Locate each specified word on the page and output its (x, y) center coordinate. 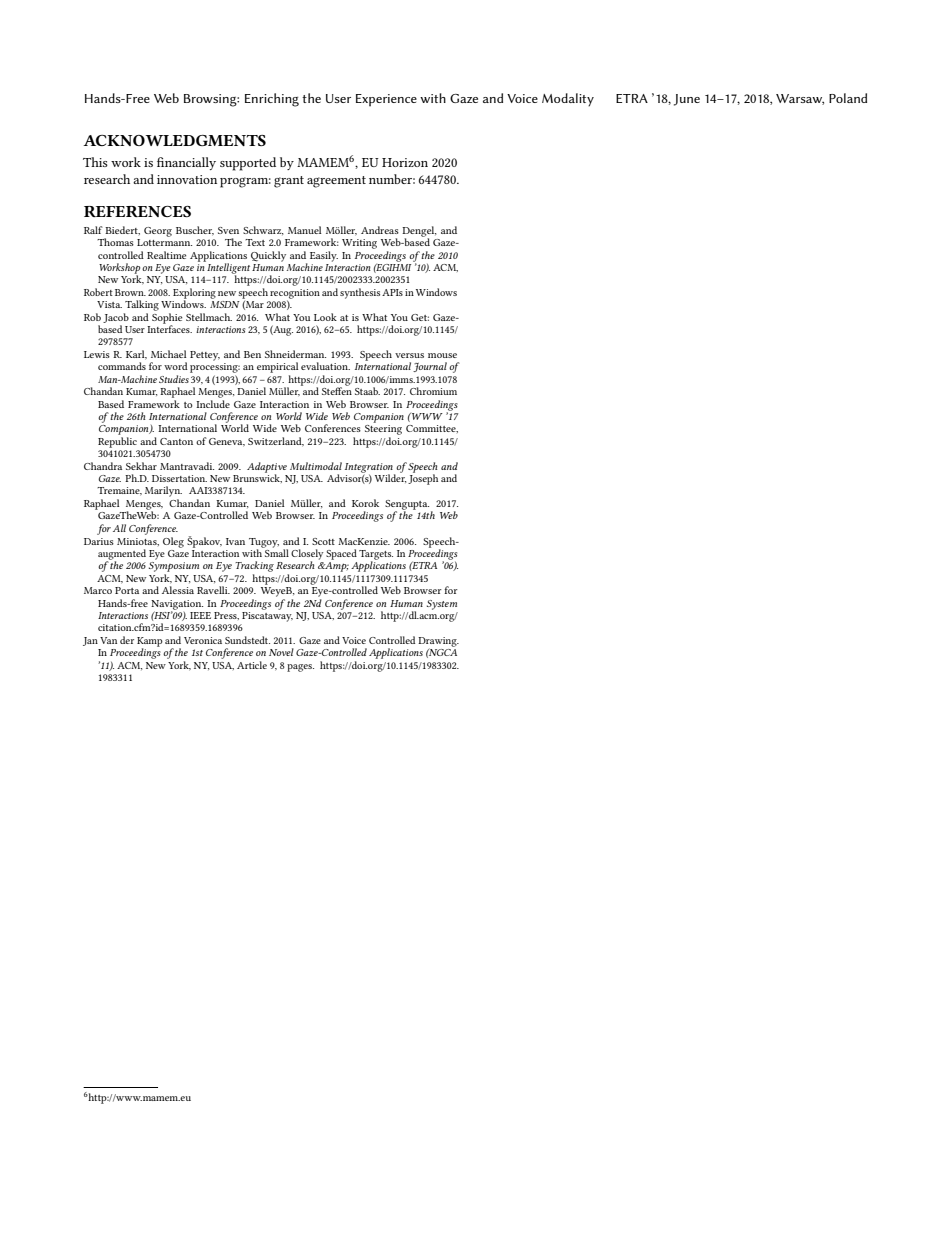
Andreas (380, 230)
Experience (386, 100)
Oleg (173, 542)
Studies (174, 379)
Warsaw (800, 99)
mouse (442, 355)
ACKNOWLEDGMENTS (174, 140)
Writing (359, 244)
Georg (158, 232)
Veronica (203, 640)
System (442, 605)
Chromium (433, 391)
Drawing (438, 643)
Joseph (423, 478)
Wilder (390, 477)
